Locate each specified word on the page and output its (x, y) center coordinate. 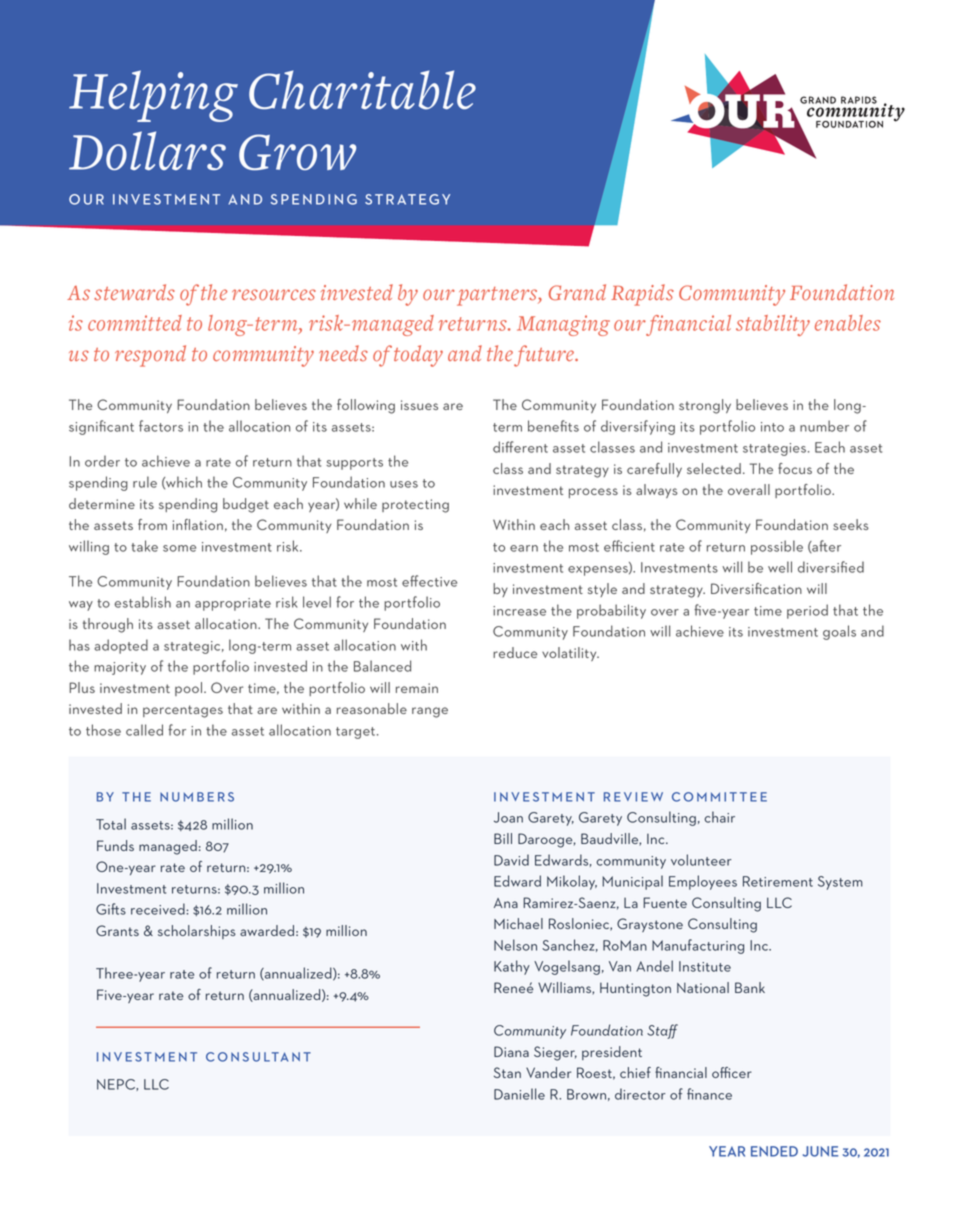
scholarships (197, 932)
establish (142, 602)
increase (519, 611)
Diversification (756, 588)
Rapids (642, 295)
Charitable (362, 90)
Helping (153, 96)
